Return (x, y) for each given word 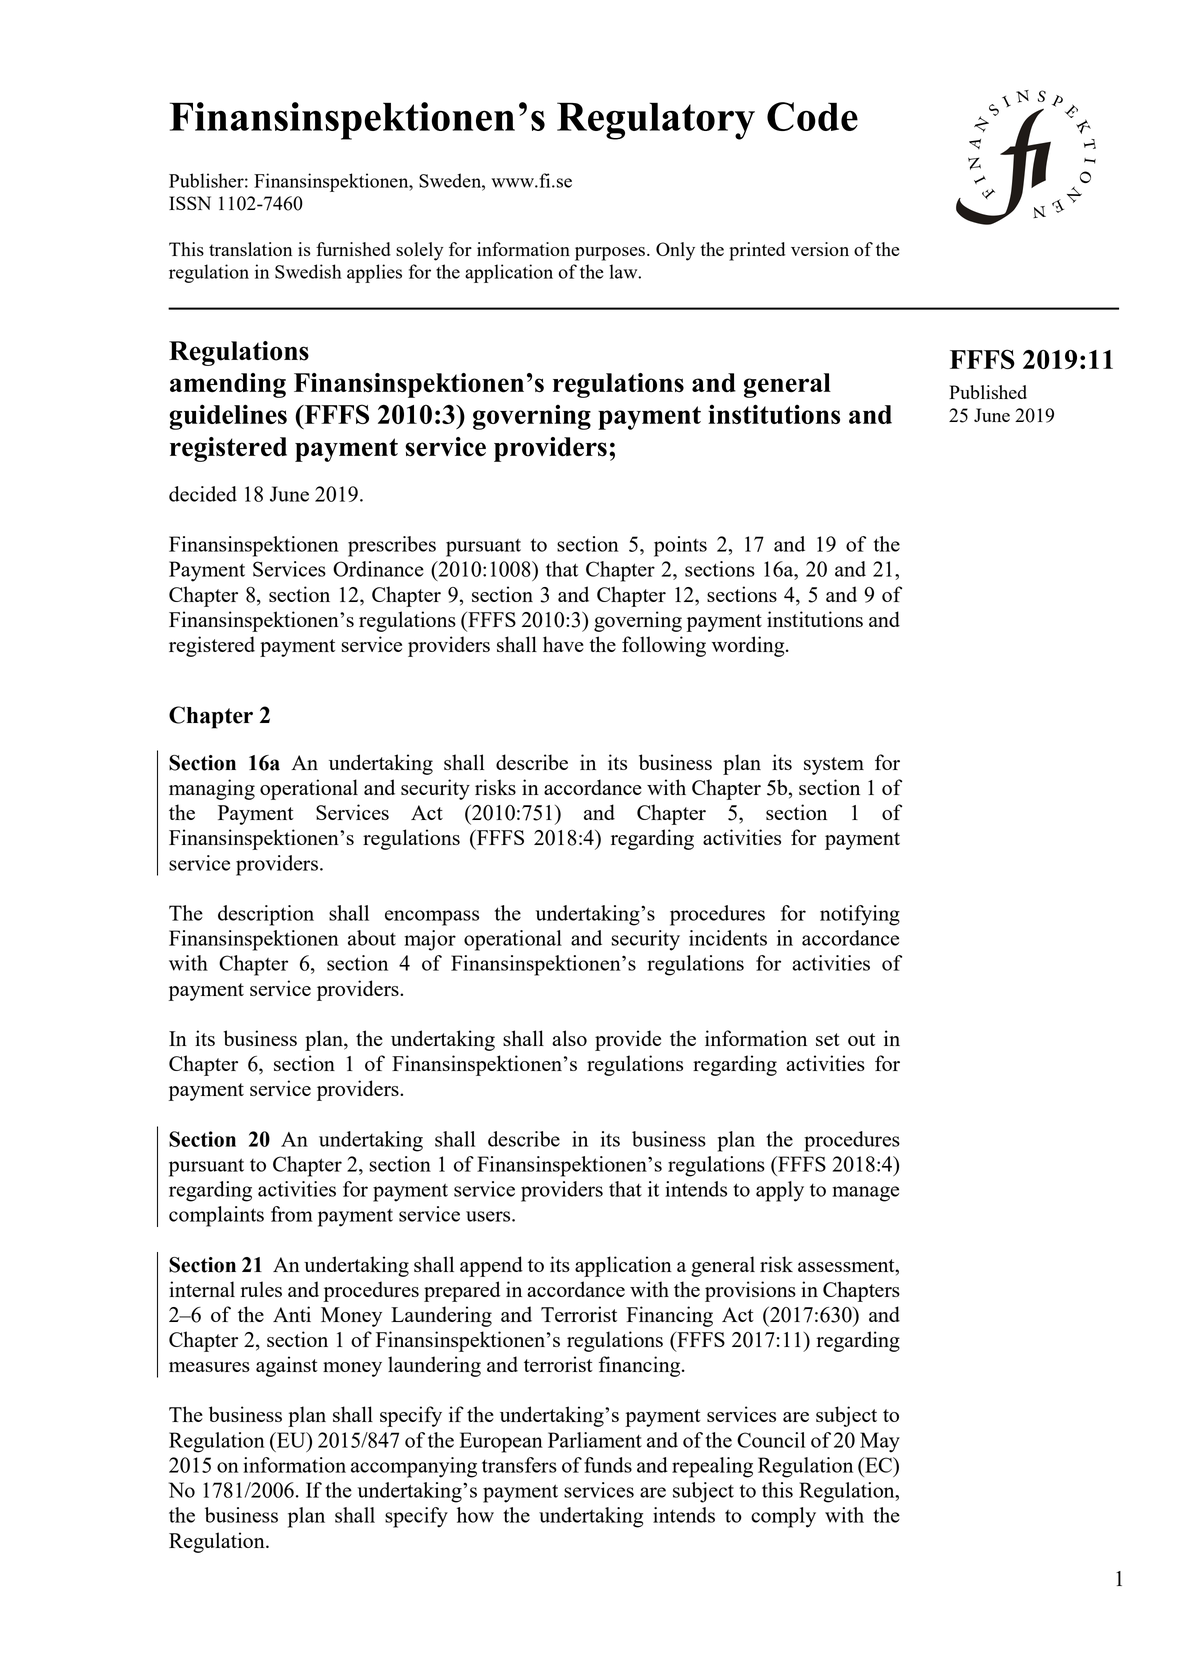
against (287, 1366)
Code (812, 116)
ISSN (190, 203)
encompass (432, 918)
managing (212, 789)
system (834, 766)
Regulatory (656, 121)
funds (608, 1465)
